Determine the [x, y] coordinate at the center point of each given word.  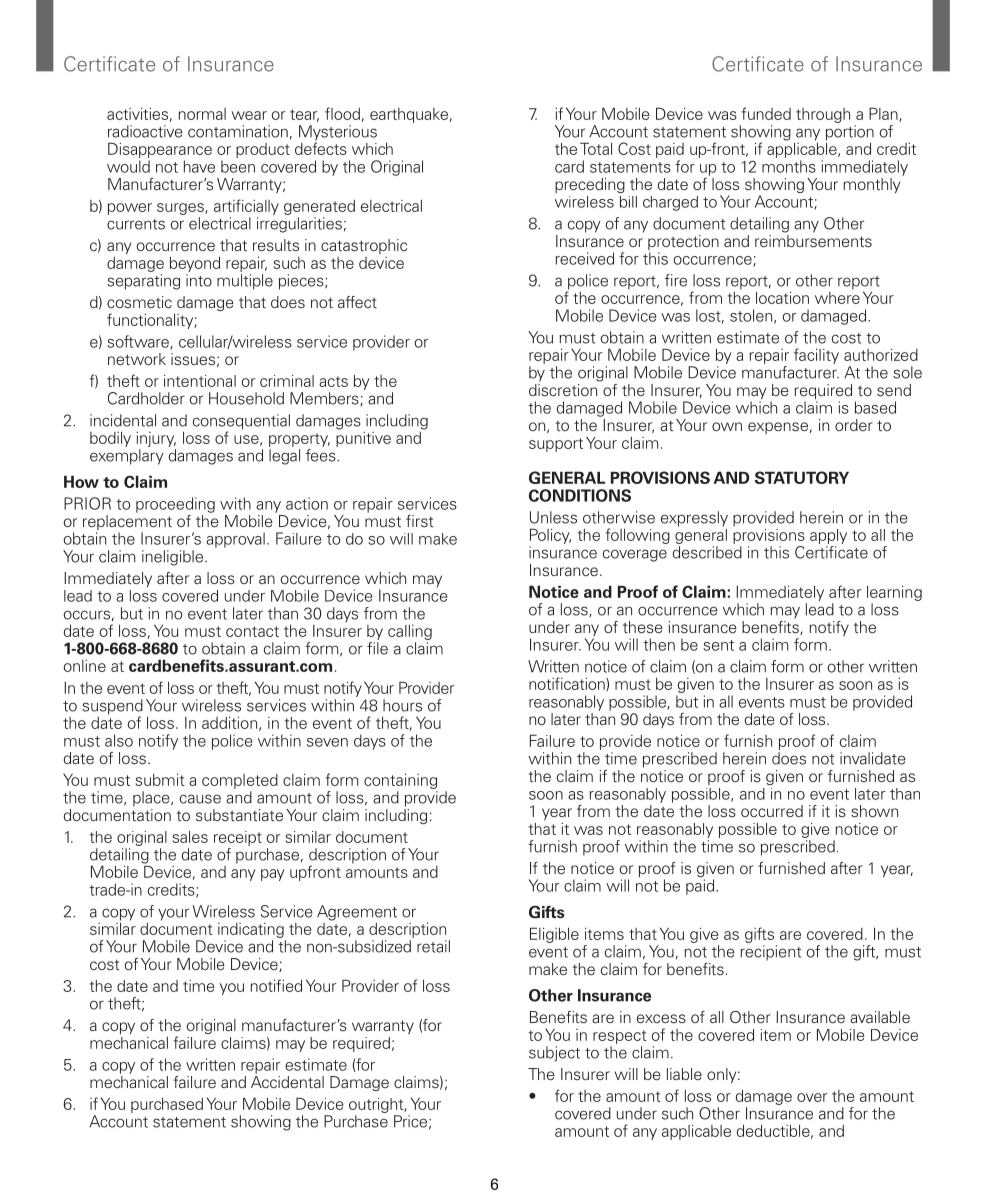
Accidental [287, 1082]
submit [160, 779]
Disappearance [160, 150]
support [556, 445]
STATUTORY [802, 477]
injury [156, 439]
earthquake [409, 115]
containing [400, 781]
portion [850, 134]
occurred [772, 811]
